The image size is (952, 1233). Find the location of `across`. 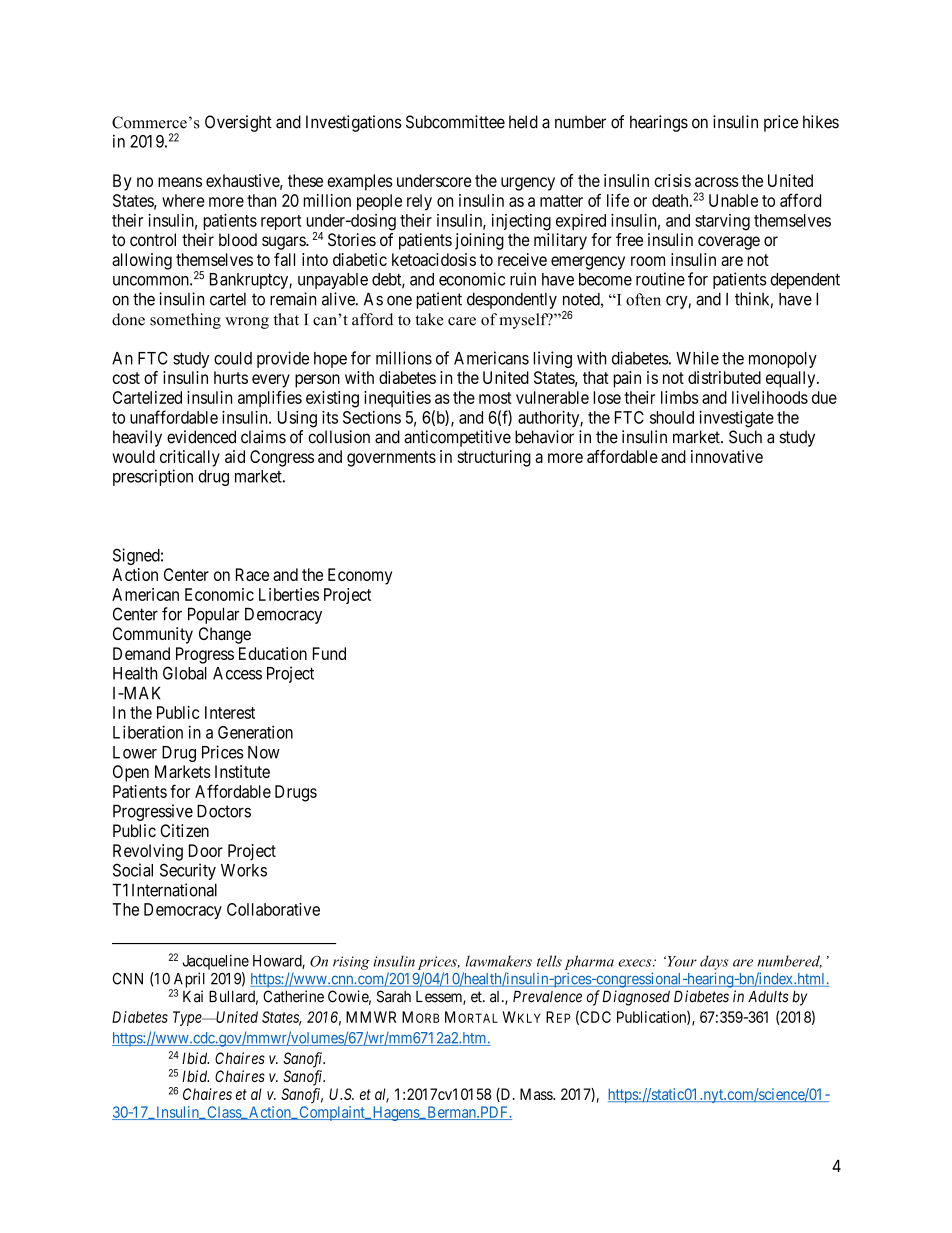

across is located at coordinates (717, 182).
